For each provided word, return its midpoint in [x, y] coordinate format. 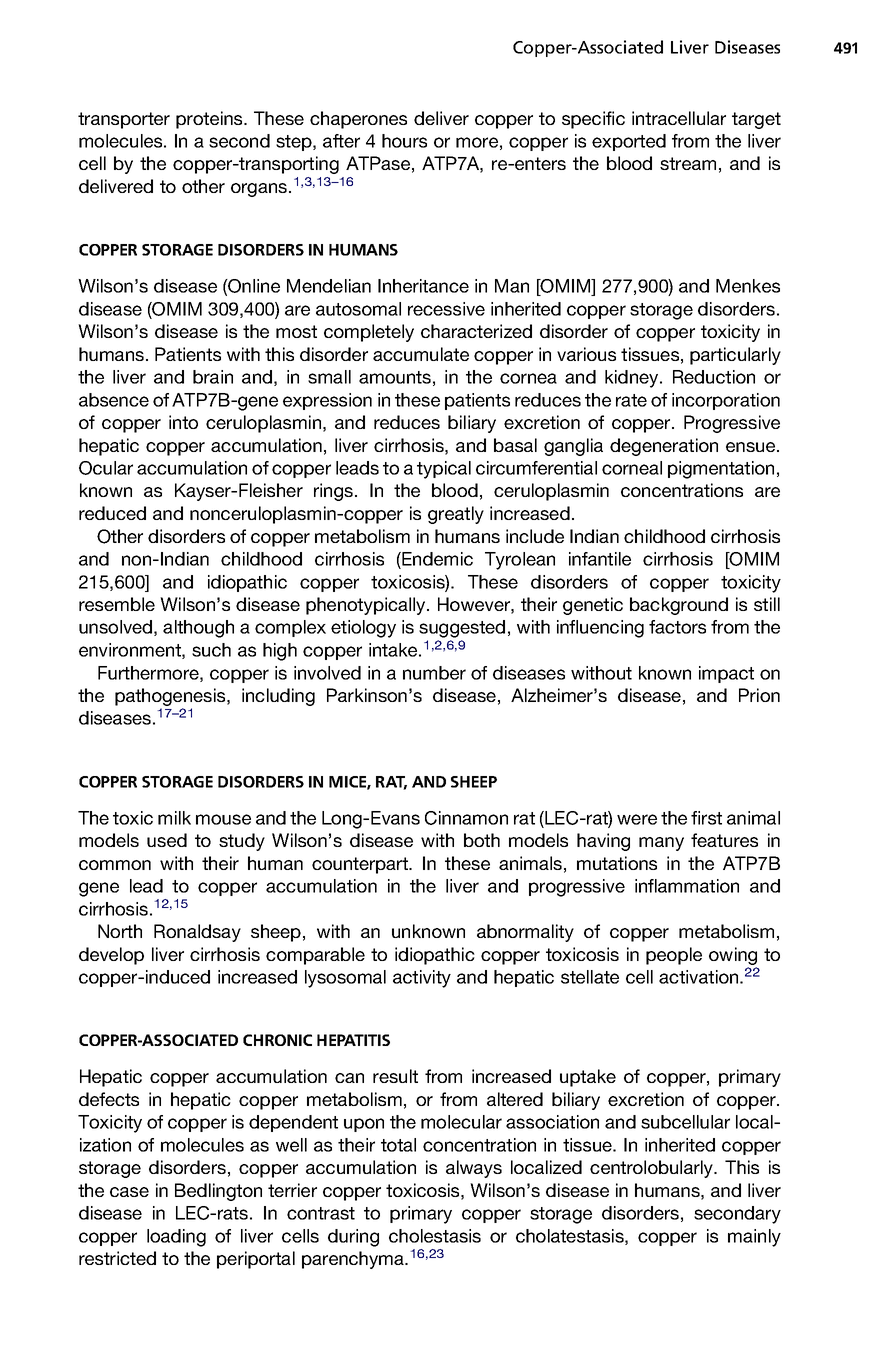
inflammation [687, 886]
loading [176, 1238]
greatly [456, 515]
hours [404, 141]
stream [688, 163]
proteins [210, 120]
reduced [112, 513]
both [482, 840]
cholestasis [435, 1236]
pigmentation [721, 470]
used [167, 840]
